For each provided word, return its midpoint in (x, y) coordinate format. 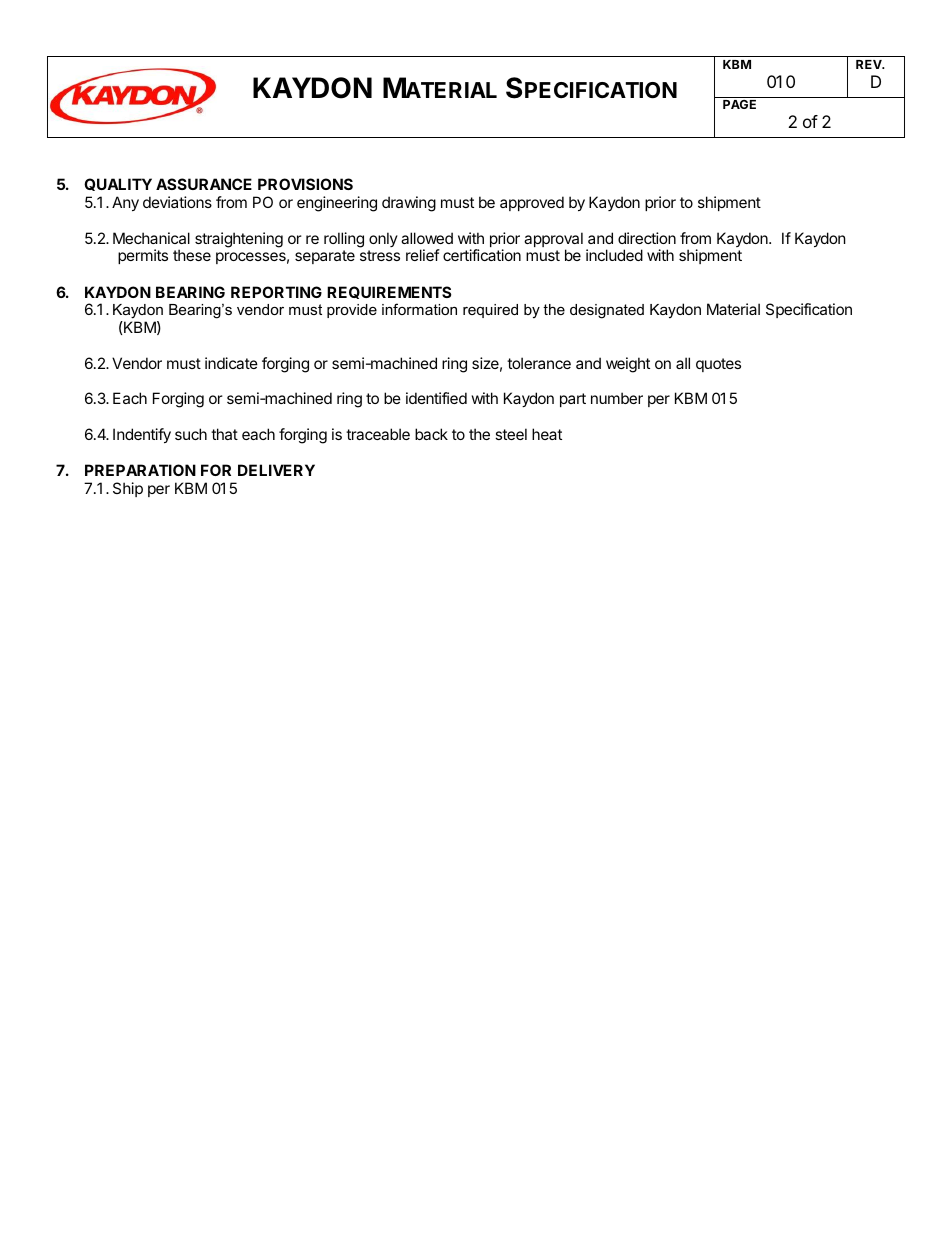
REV (870, 64)
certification (482, 255)
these (192, 255)
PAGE (739, 104)
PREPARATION (140, 470)
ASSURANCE (204, 184)
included (614, 255)
